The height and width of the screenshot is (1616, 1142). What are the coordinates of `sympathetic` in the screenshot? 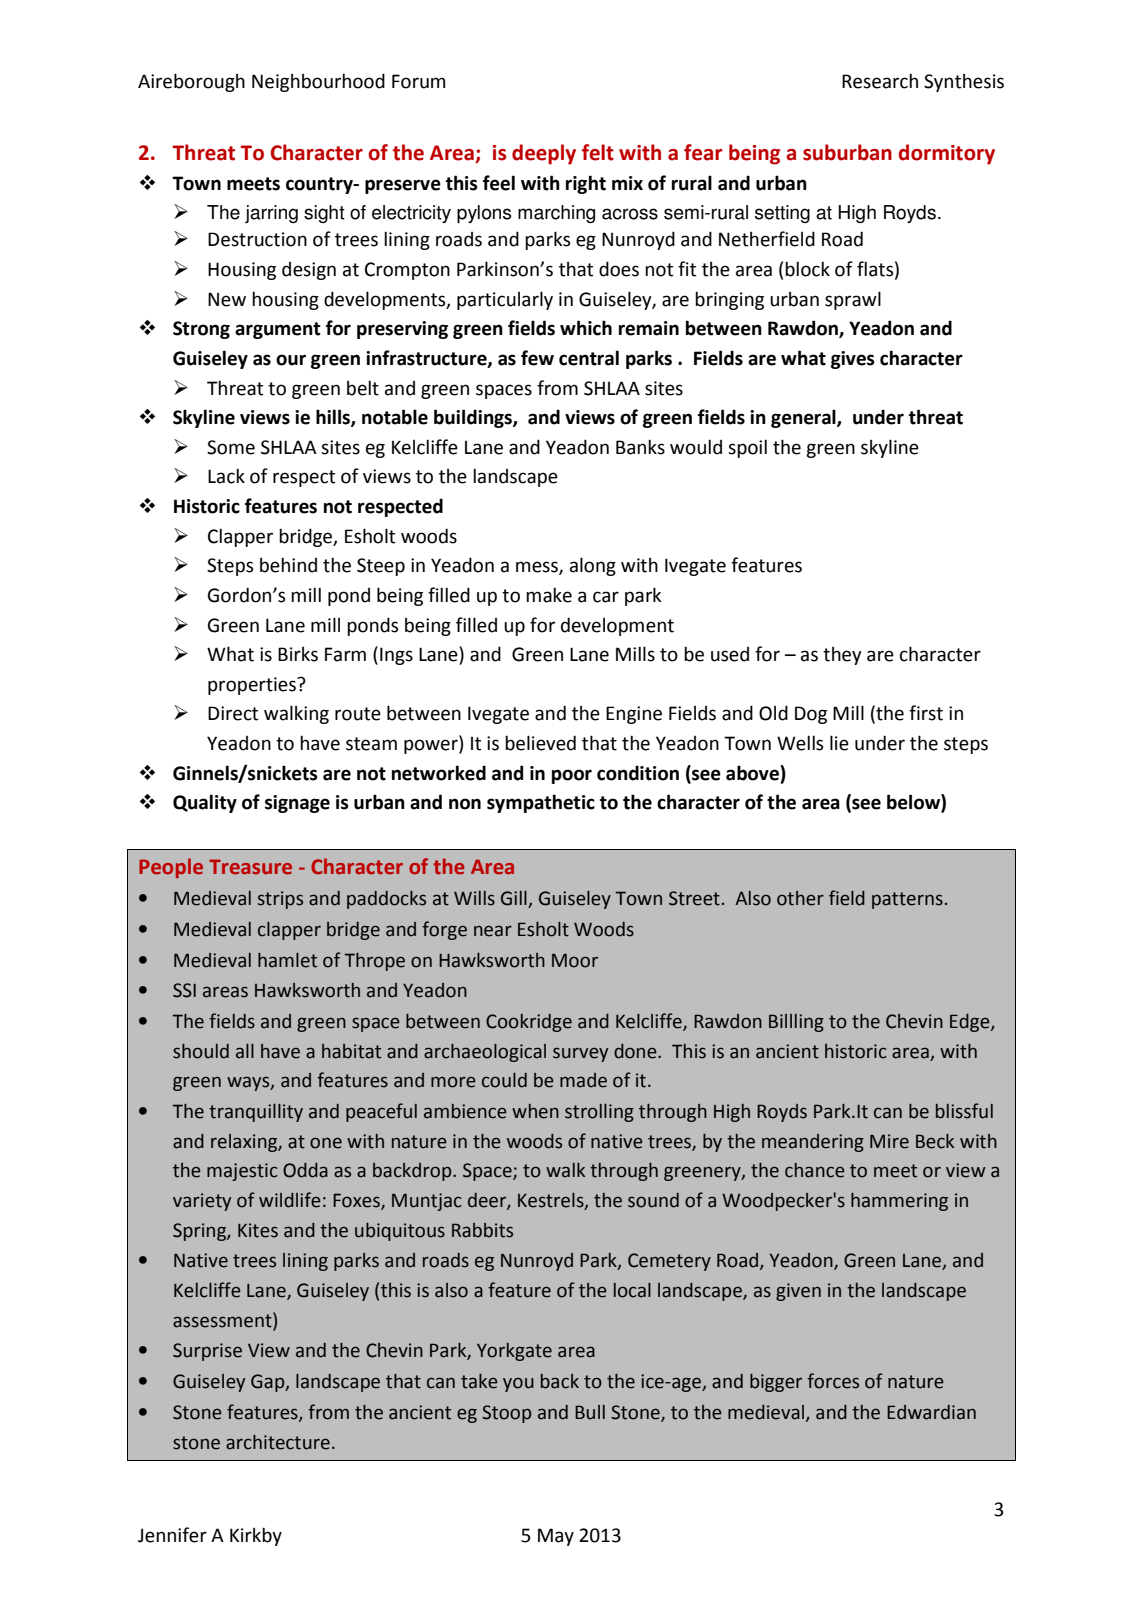 It's located at (541, 803).
